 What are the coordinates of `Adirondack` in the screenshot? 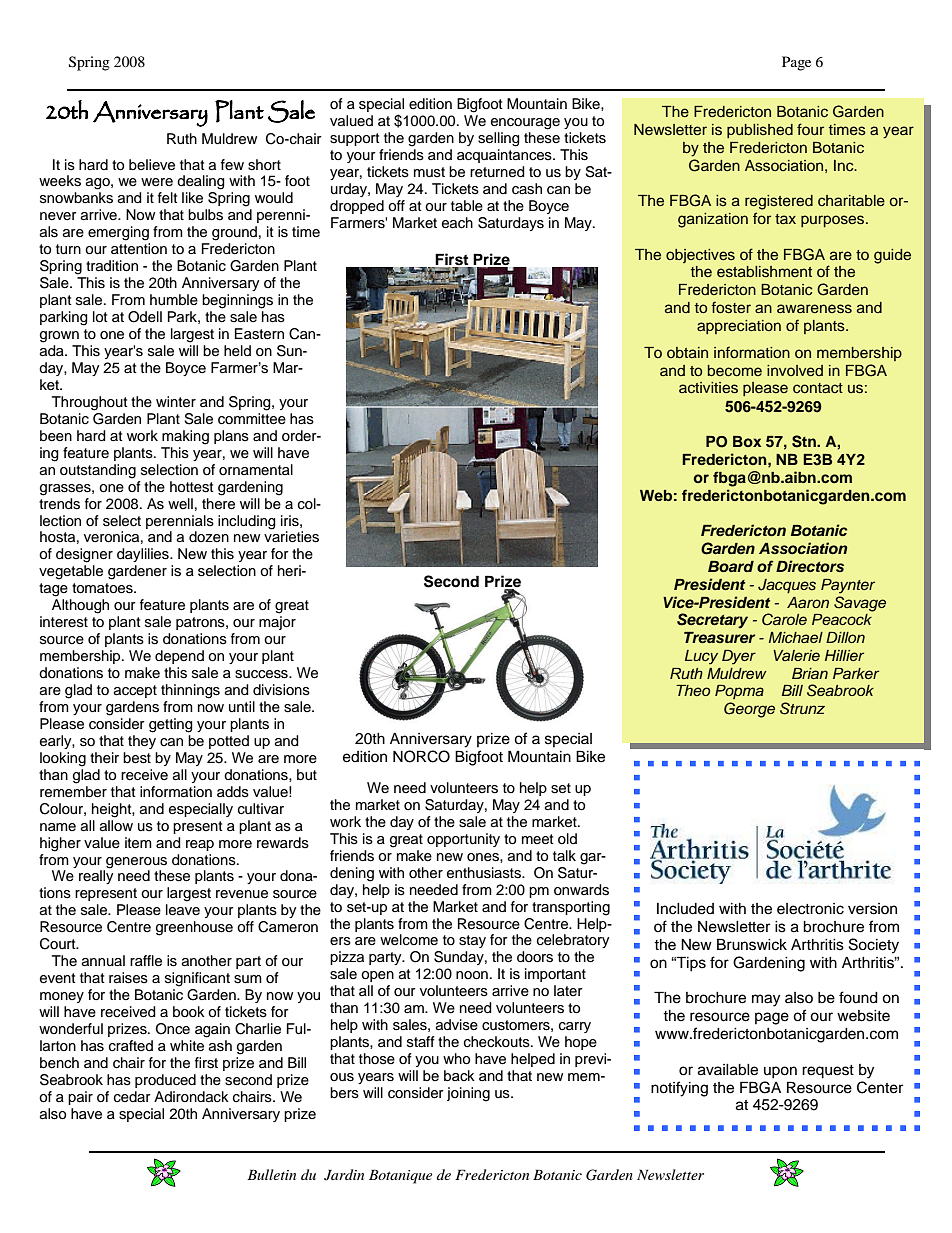 It's located at (191, 1097).
